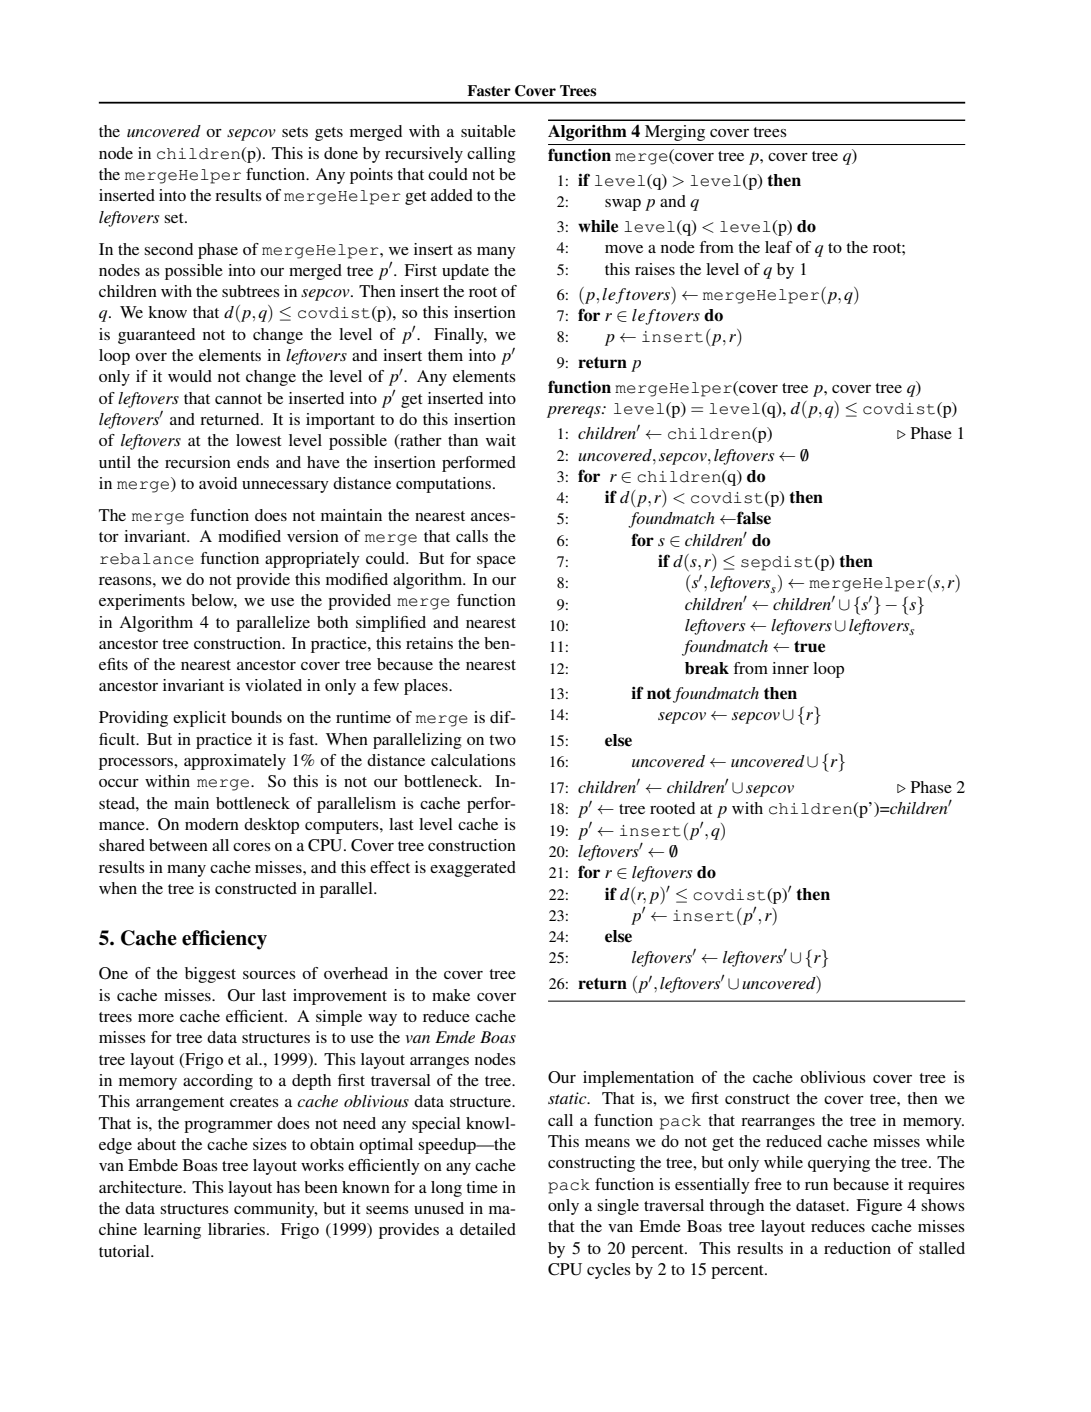 The height and width of the document is (1412, 1091). What do you see at coordinates (778, 247) in the document?
I see `leaf` at bounding box center [778, 247].
